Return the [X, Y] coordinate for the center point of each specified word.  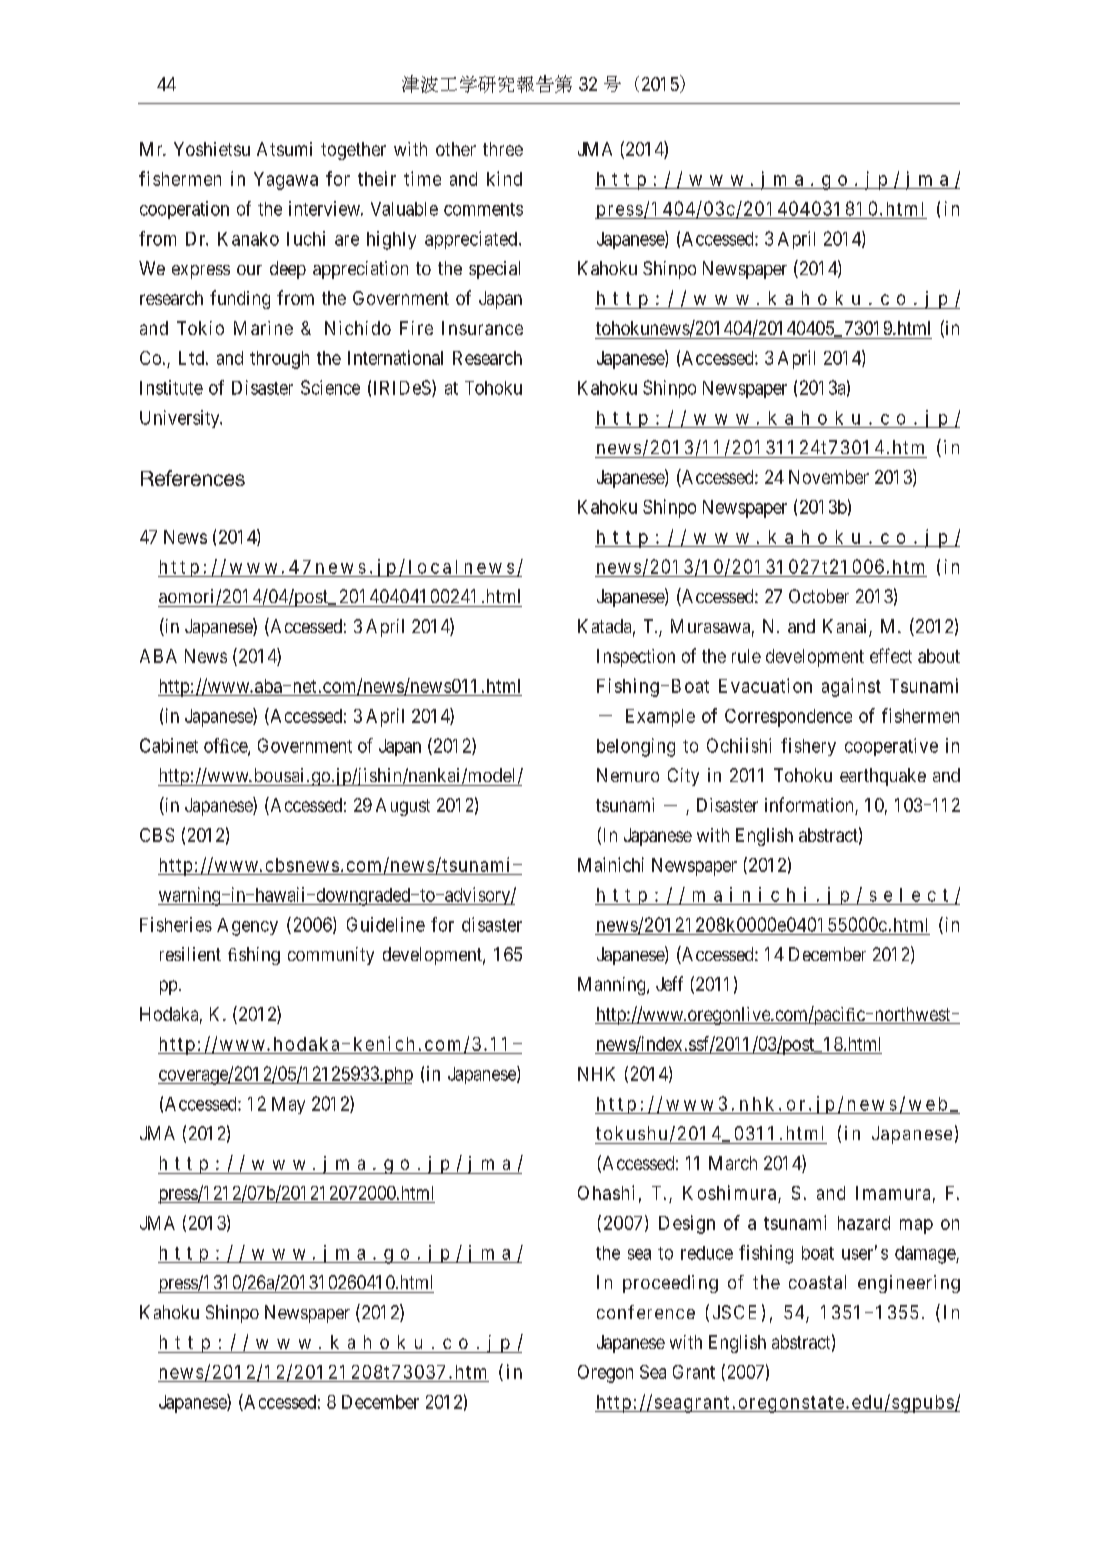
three [503, 149]
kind [504, 178]
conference [646, 1312]
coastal [817, 1282]
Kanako [248, 239]
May [288, 1105]
